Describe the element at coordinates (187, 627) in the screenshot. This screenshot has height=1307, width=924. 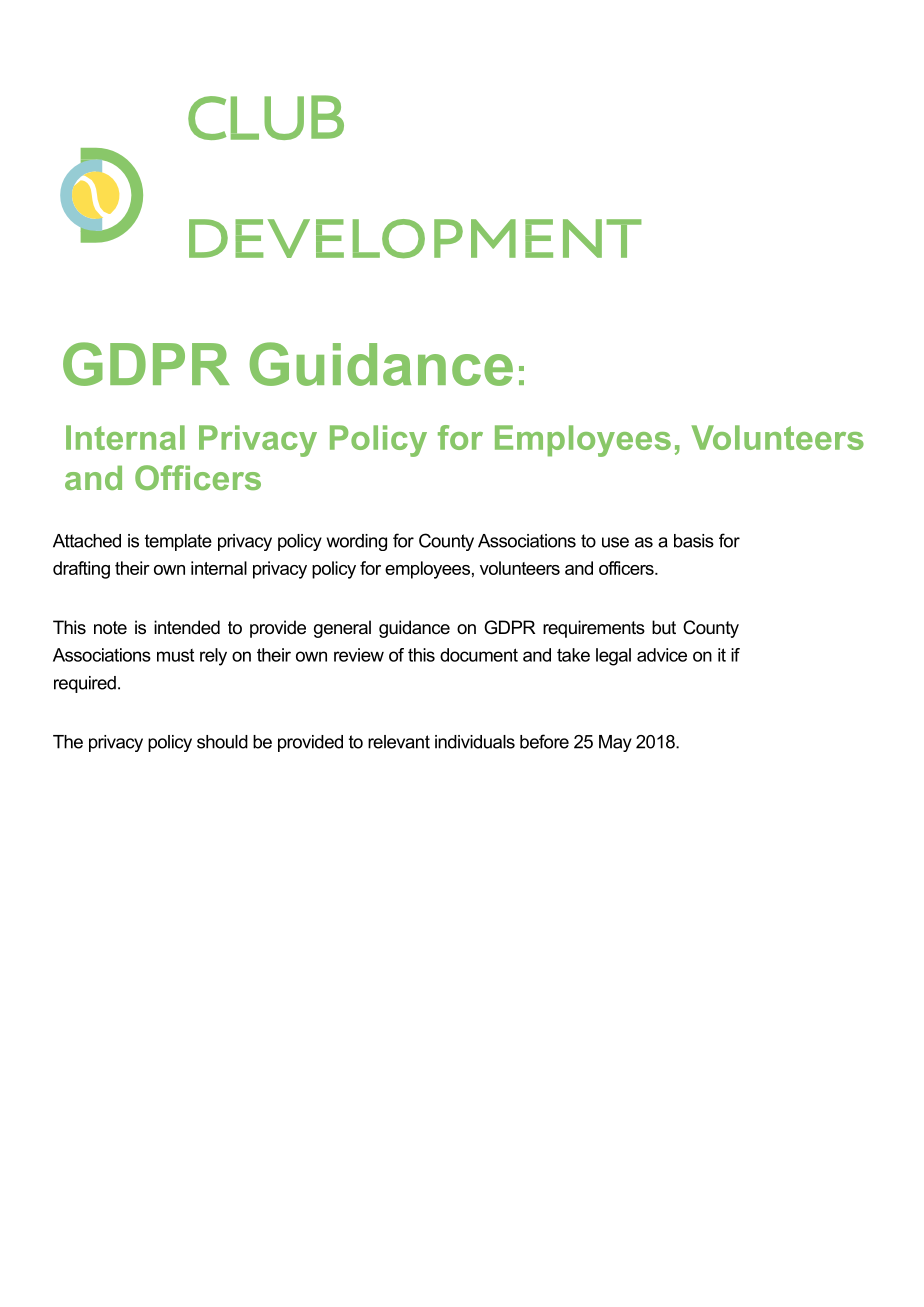
I see `intended` at that location.
